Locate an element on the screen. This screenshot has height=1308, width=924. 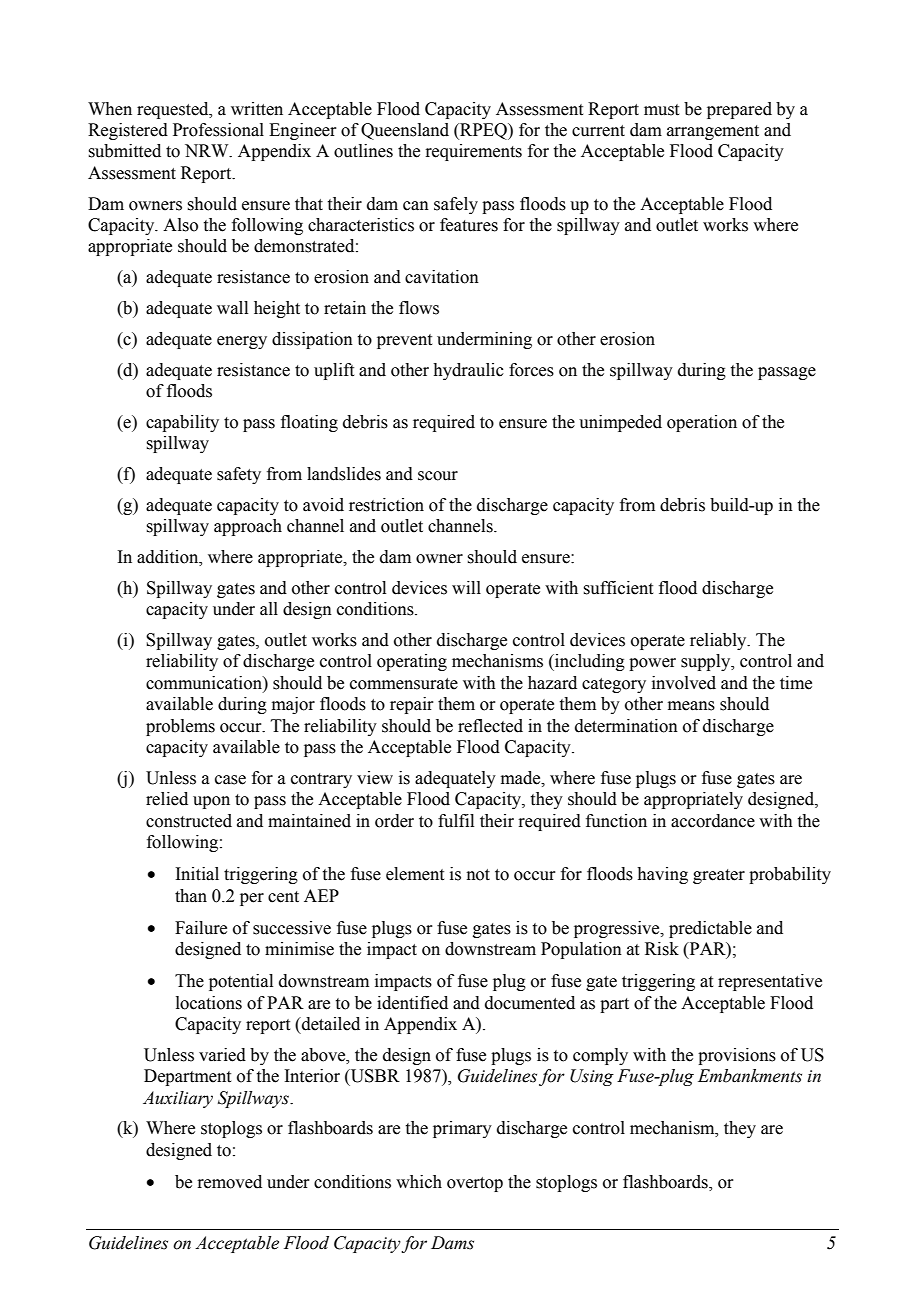
overtop is located at coordinates (475, 1184).
